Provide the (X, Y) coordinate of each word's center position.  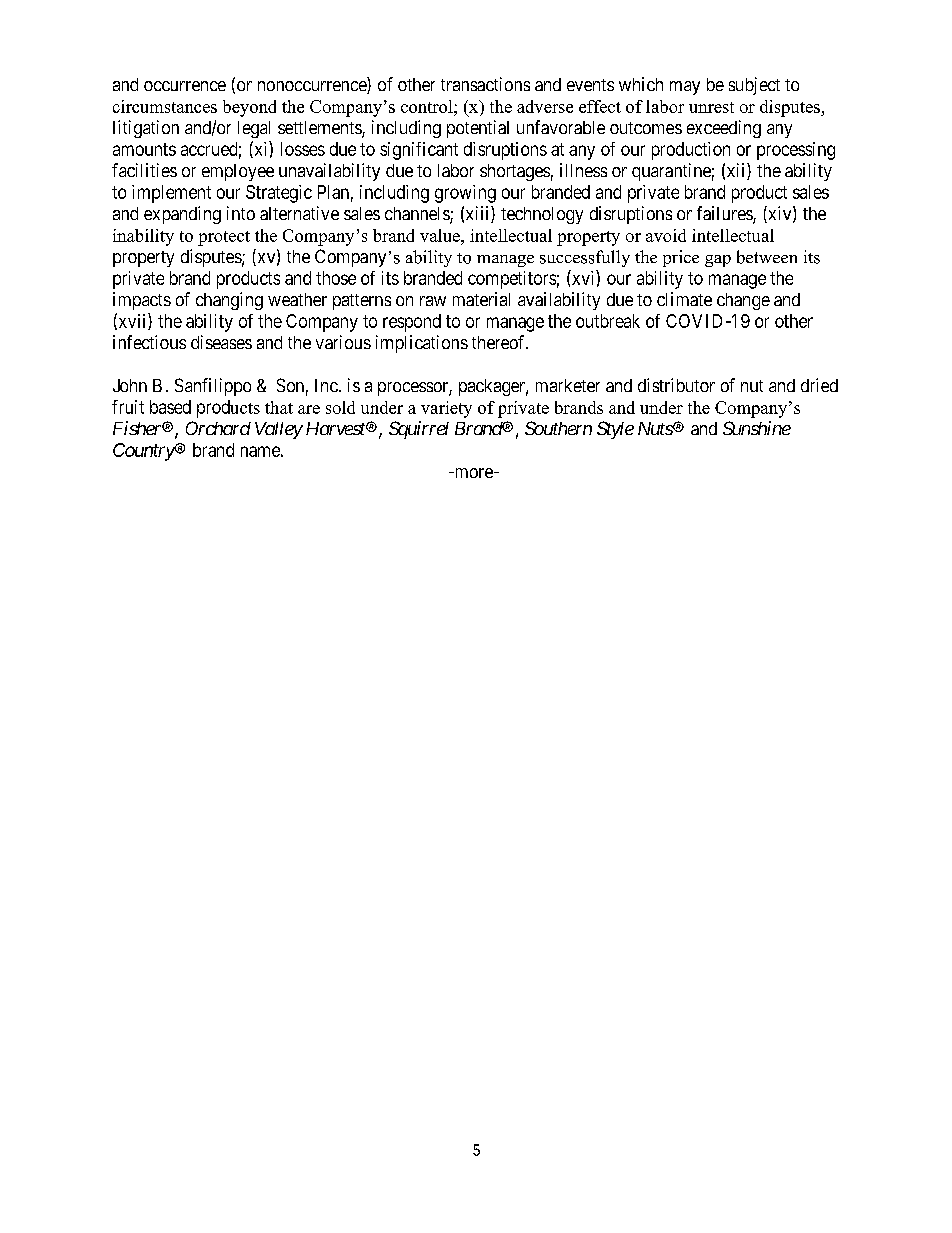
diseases (221, 342)
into (241, 213)
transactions (485, 84)
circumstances (165, 106)
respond (412, 323)
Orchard (218, 428)
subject (754, 86)
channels (418, 215)
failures (725, 214)
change (743, 301)
